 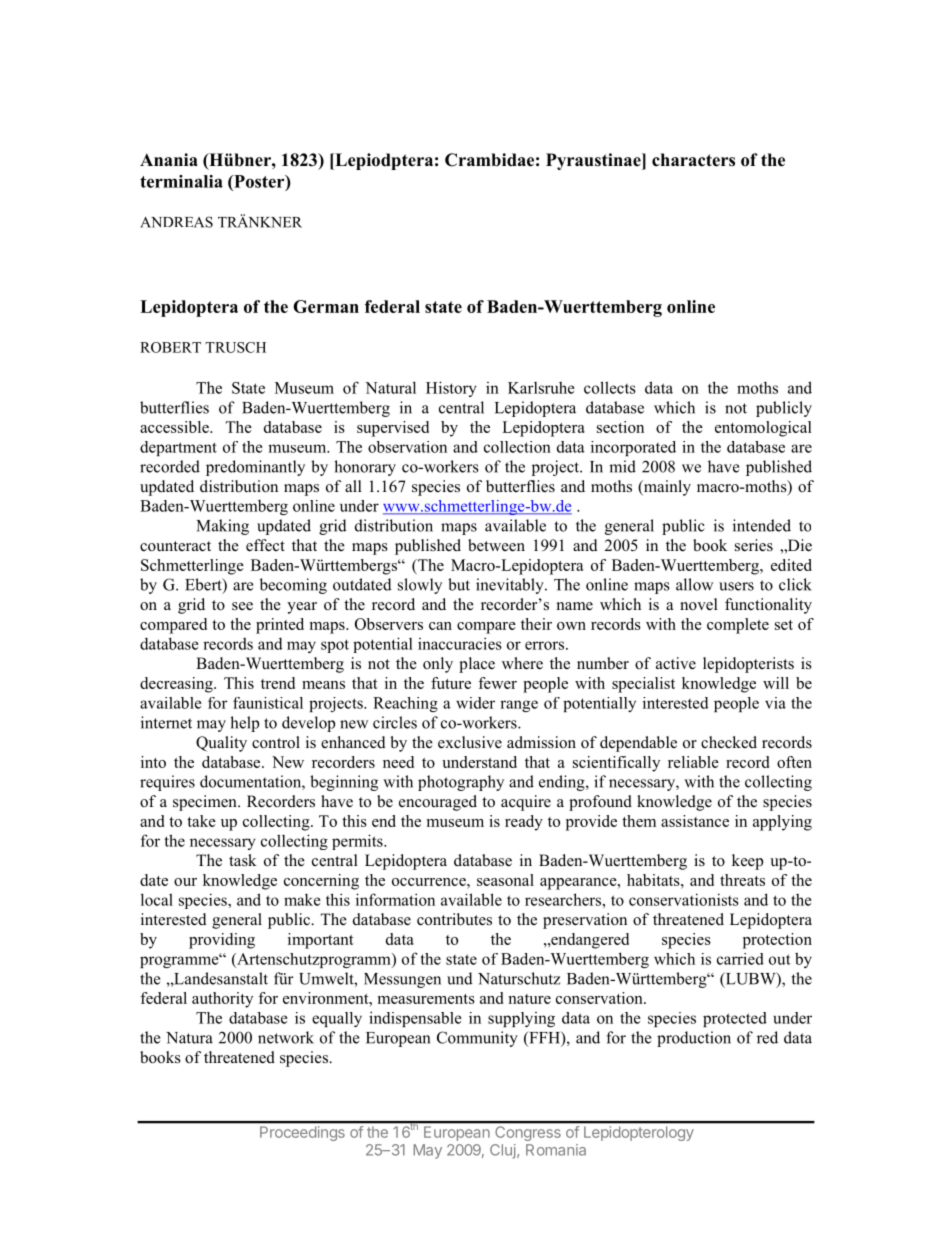 What do you see at coordinates (326, 306) in the image?
I see `German` at bounding box center [326, 306].
